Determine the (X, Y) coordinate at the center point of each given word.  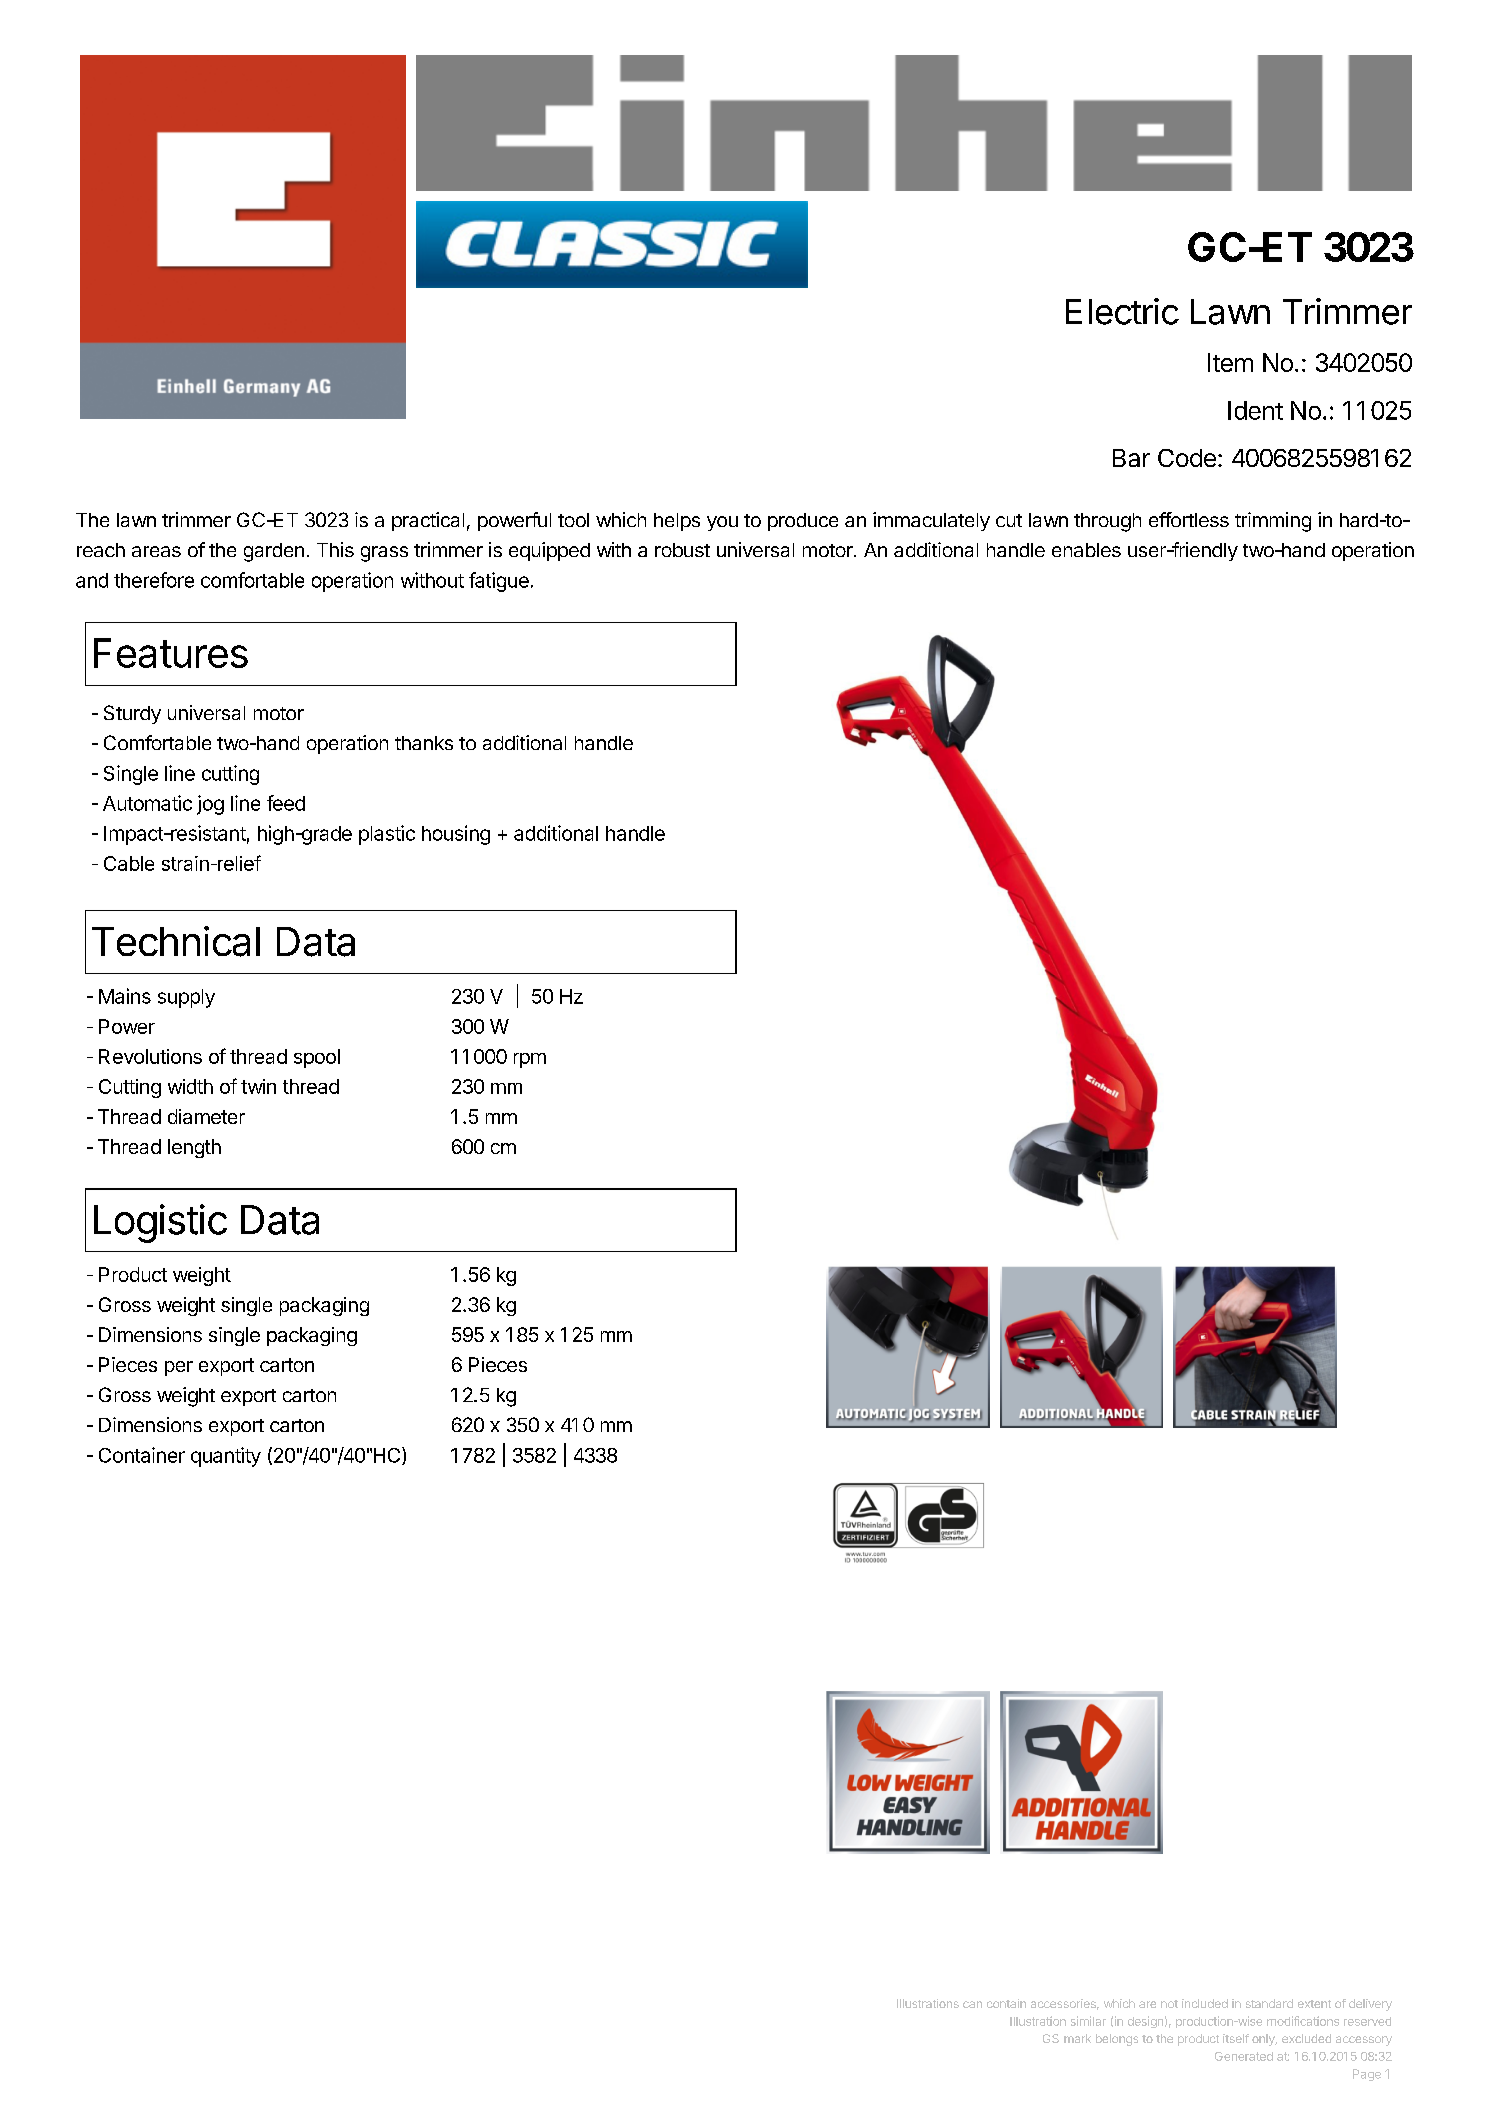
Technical (176, 941)
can (972, 2004)
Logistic (160, 1223)
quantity (226, 1457)
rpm (530, 1060)
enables (1086, 550)
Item (1230, 362)
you (722, 523)
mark (1077, 2038)
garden (274, 552)
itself (1236, 2038)
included (1205, 2003)
